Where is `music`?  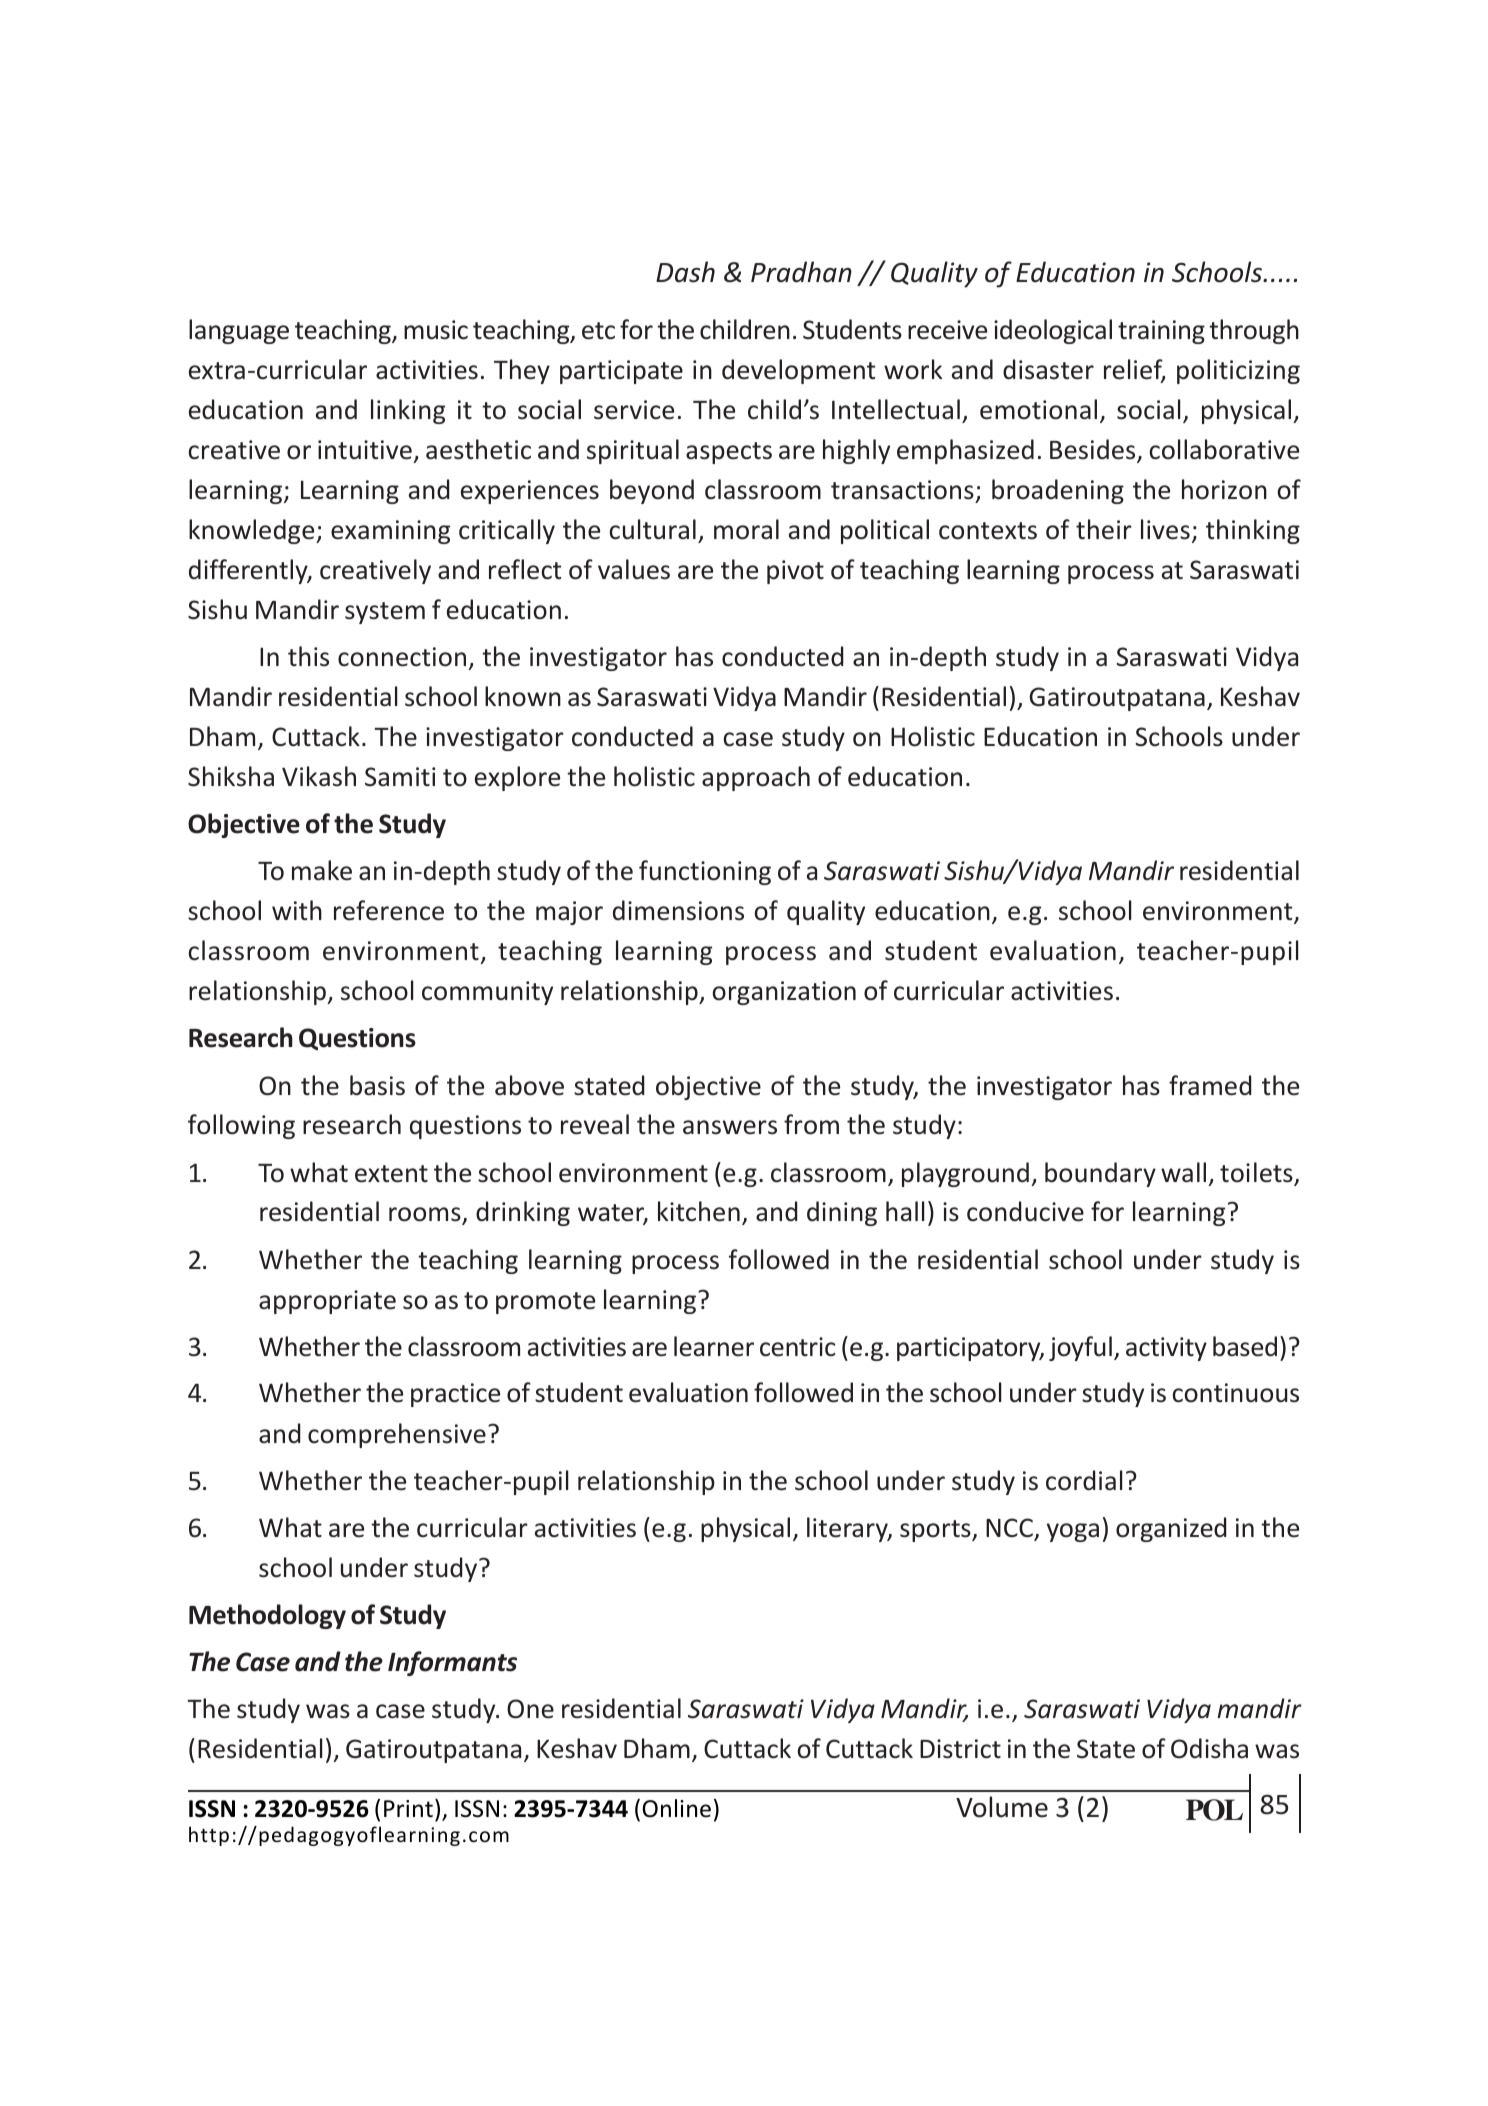 music is located at coordinates (436, 330).
